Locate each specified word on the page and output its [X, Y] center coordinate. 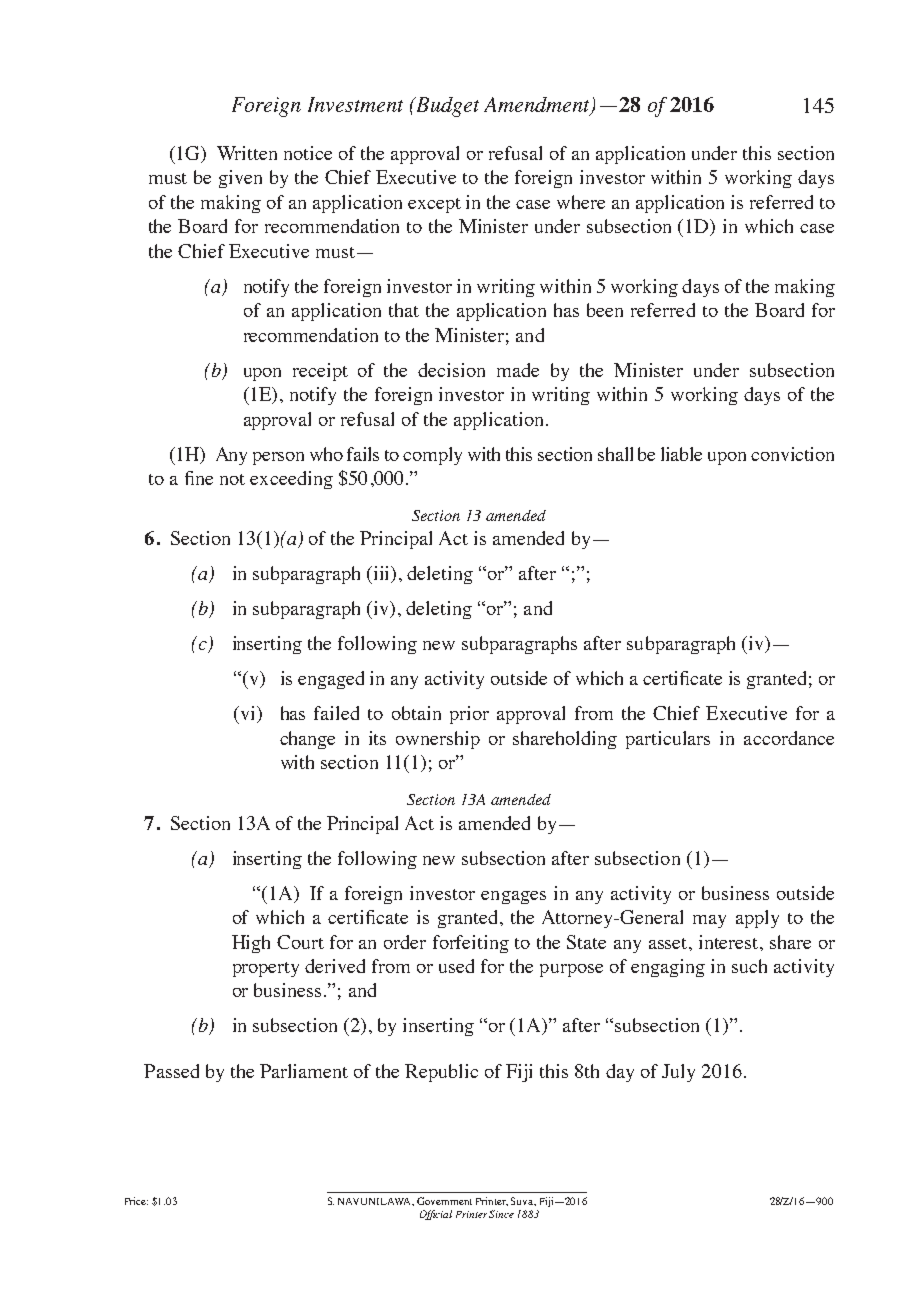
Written [247, 153]
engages [513, 897]
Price [136, 1201]
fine [199, 478]
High [251, 944]
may [709, 921]
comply [432, 456]
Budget [446, 107]
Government [444, 1201]
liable [681, 454]
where [581, 202]
